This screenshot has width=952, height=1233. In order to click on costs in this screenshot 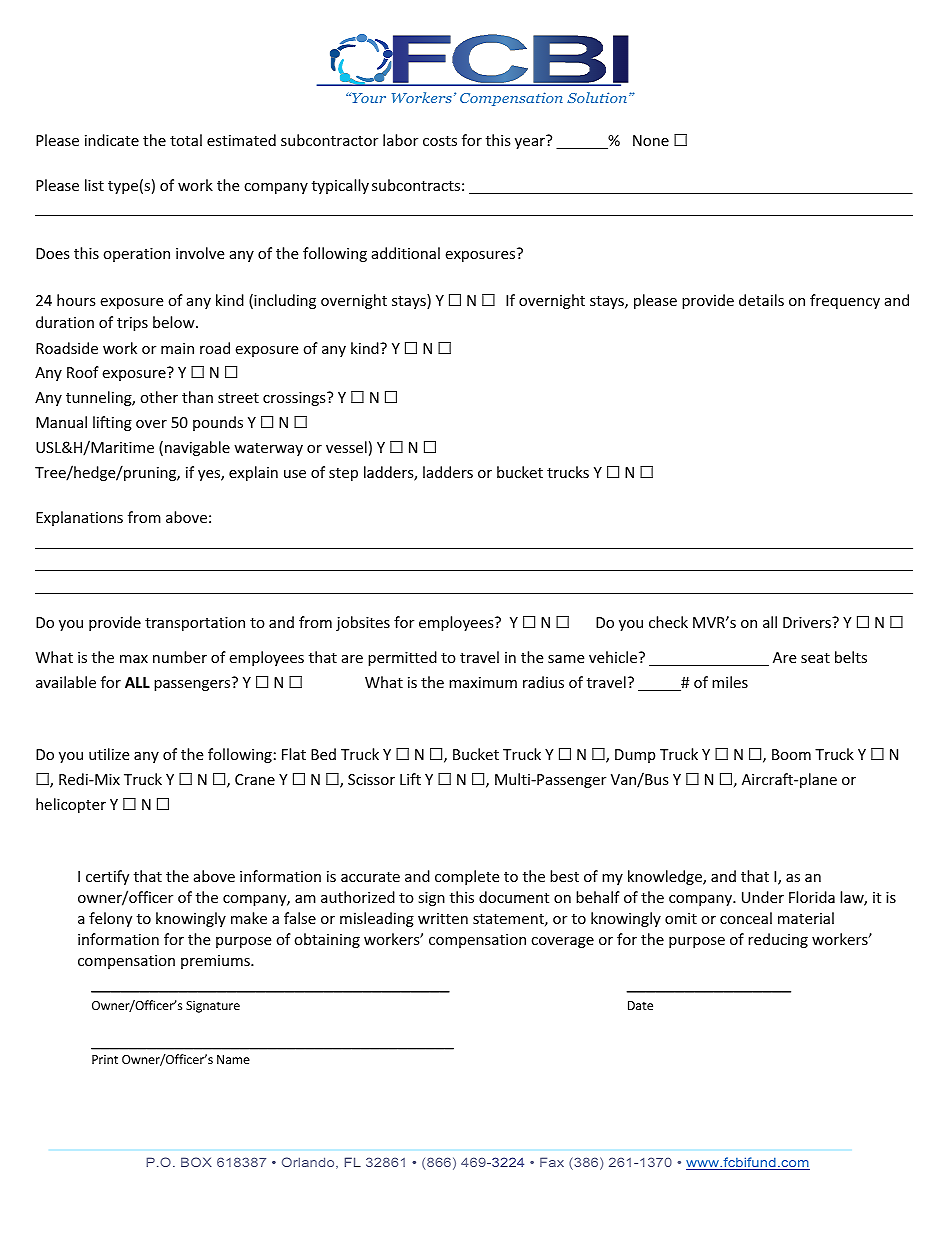, I will do `click(440, 141)`.
